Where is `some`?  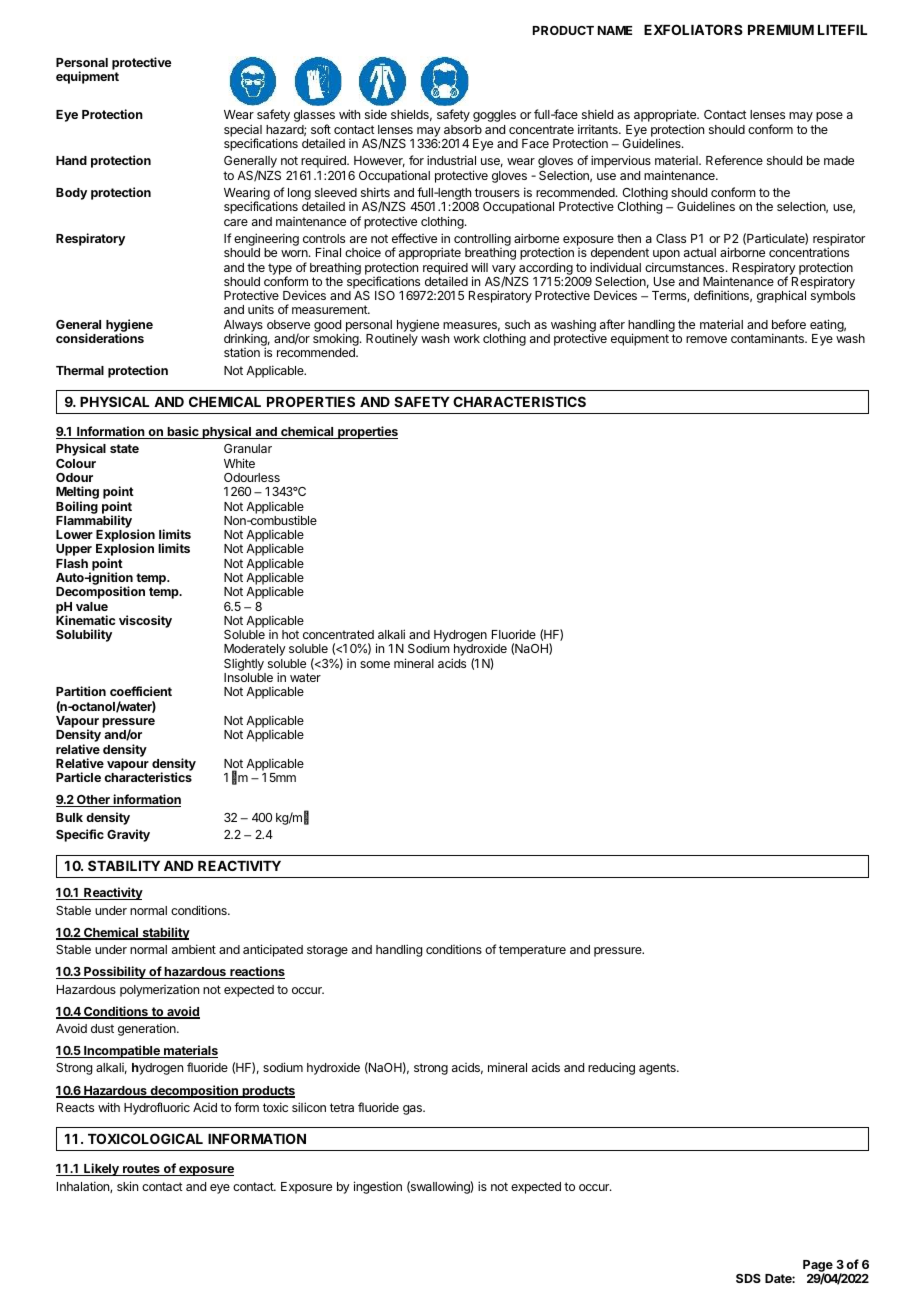 some is located at coordinates (375, 664).
